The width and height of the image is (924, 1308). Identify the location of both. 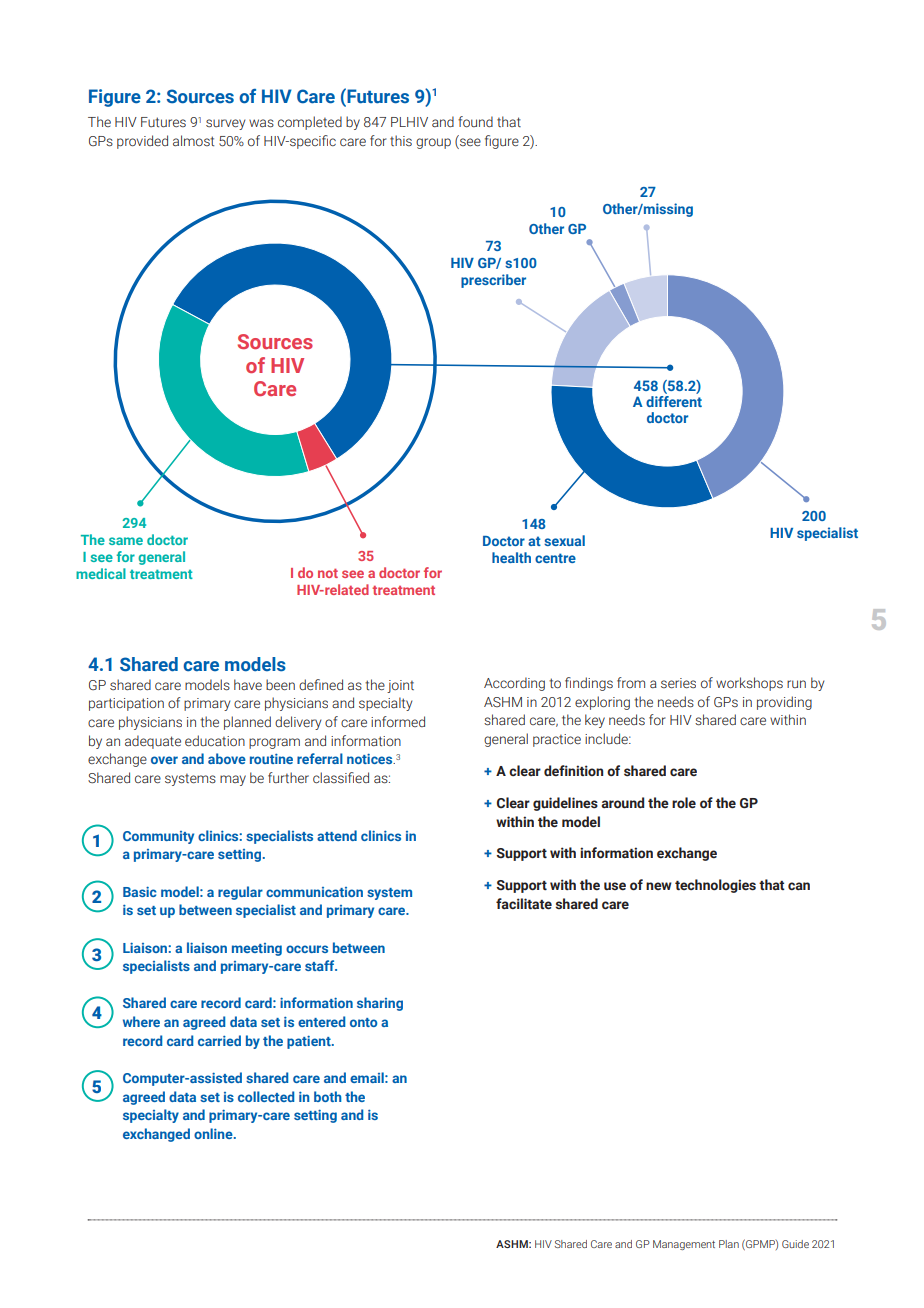
(327, 1096).
